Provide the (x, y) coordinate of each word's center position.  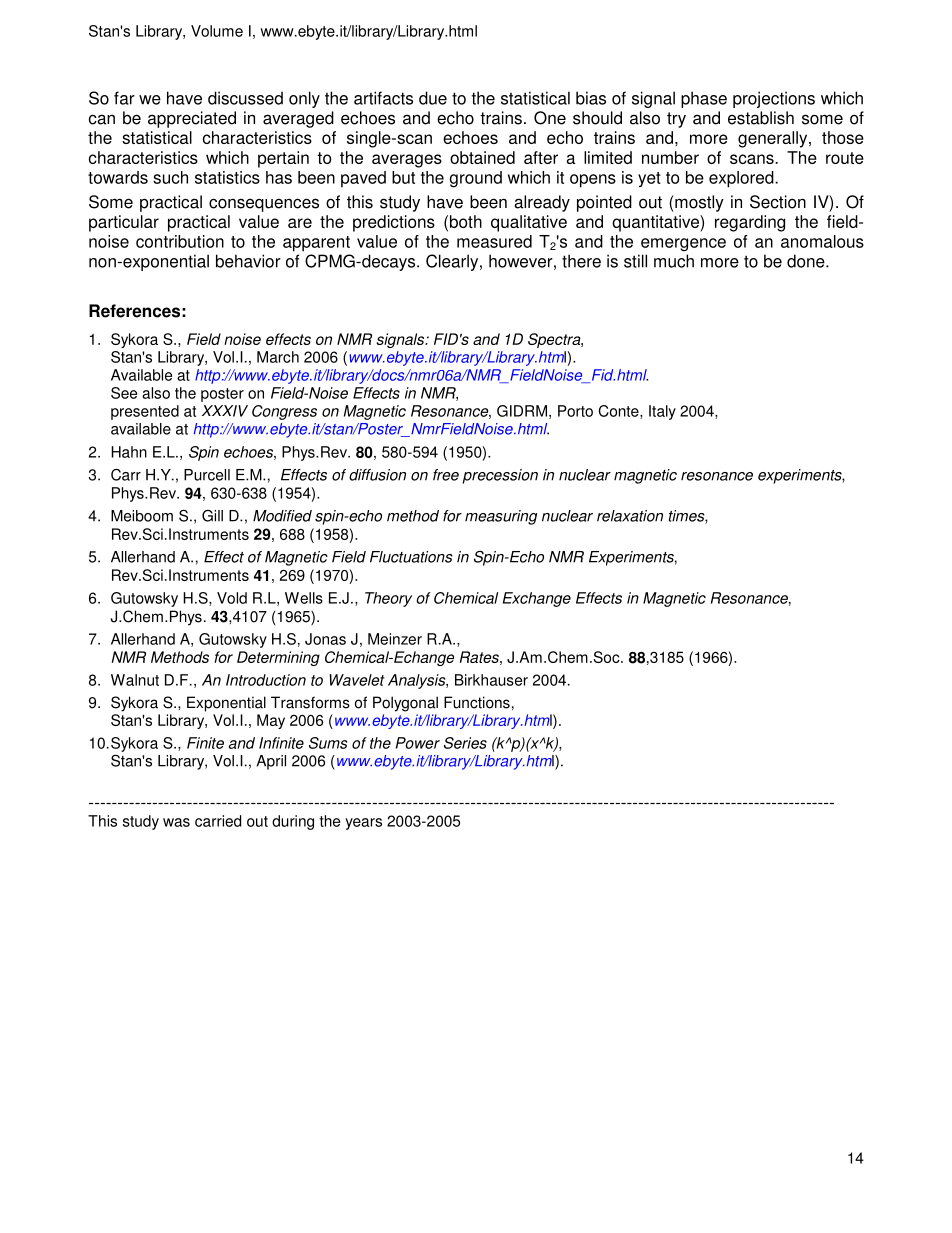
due (433, 98)
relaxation (630, 516)
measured (494, 241)
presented (145, 412)
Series (465, 743)
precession (500, 476)
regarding (750, 223)
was (176, 822)
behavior (248, 261)
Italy (662, 412)
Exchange (537, 599)
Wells (304, 598)
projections (774, 99)
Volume (217, 31)
